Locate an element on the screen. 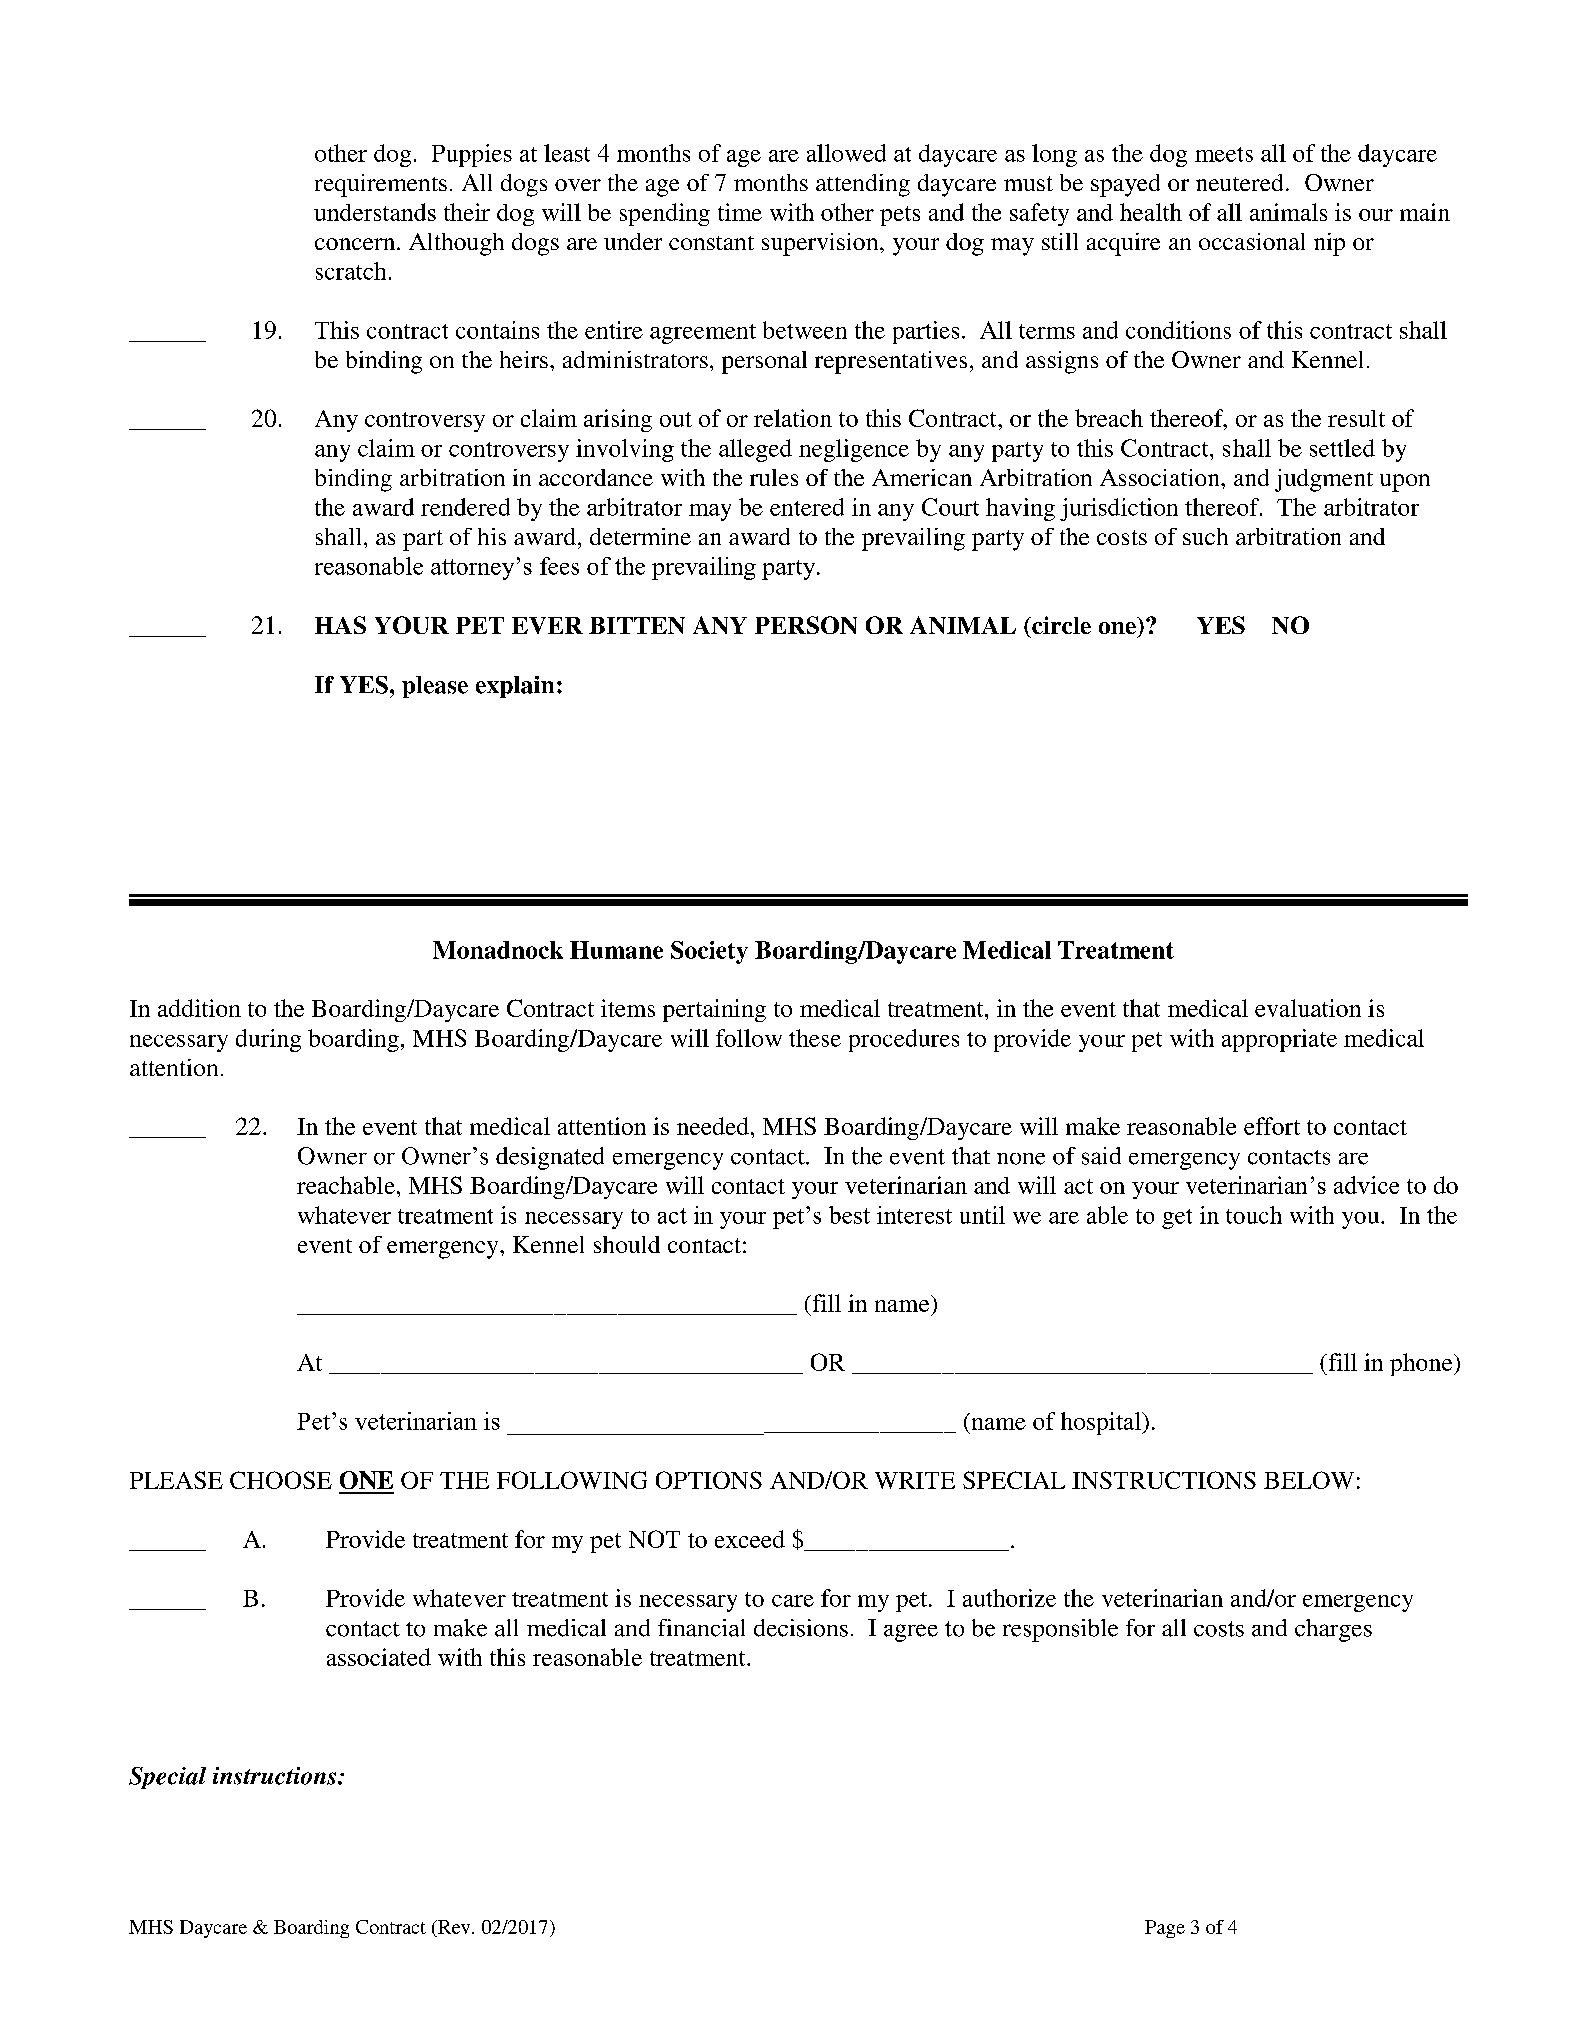 The width and height of the screenshot is (1570, 2031). requirements is located at coordinates (381, 185).
